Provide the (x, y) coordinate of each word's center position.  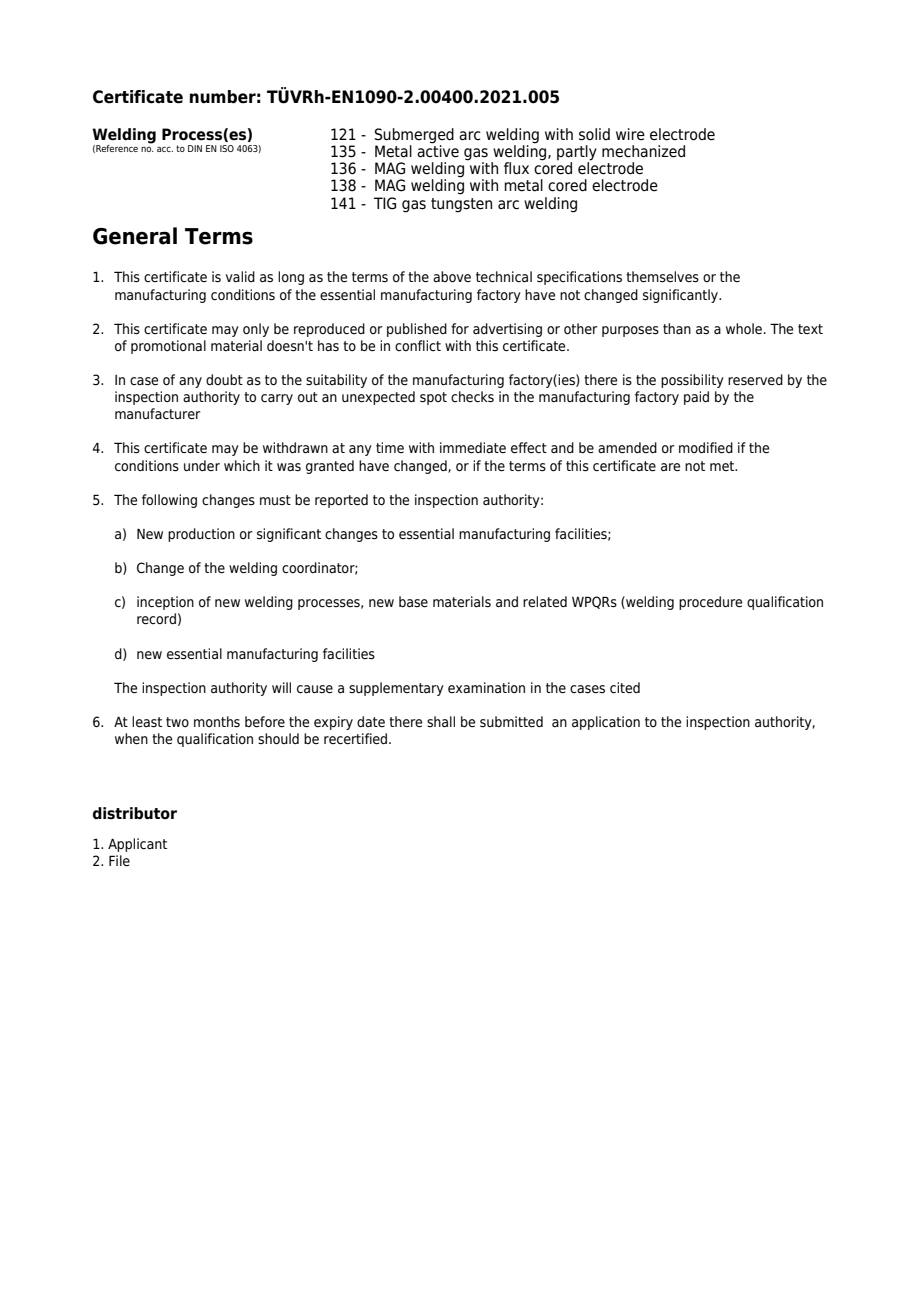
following (169, 501)
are (670, 467)
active (438, 150)
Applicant (137, 845)
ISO (227, 148)
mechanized (643, 151)
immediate (473, 447)
